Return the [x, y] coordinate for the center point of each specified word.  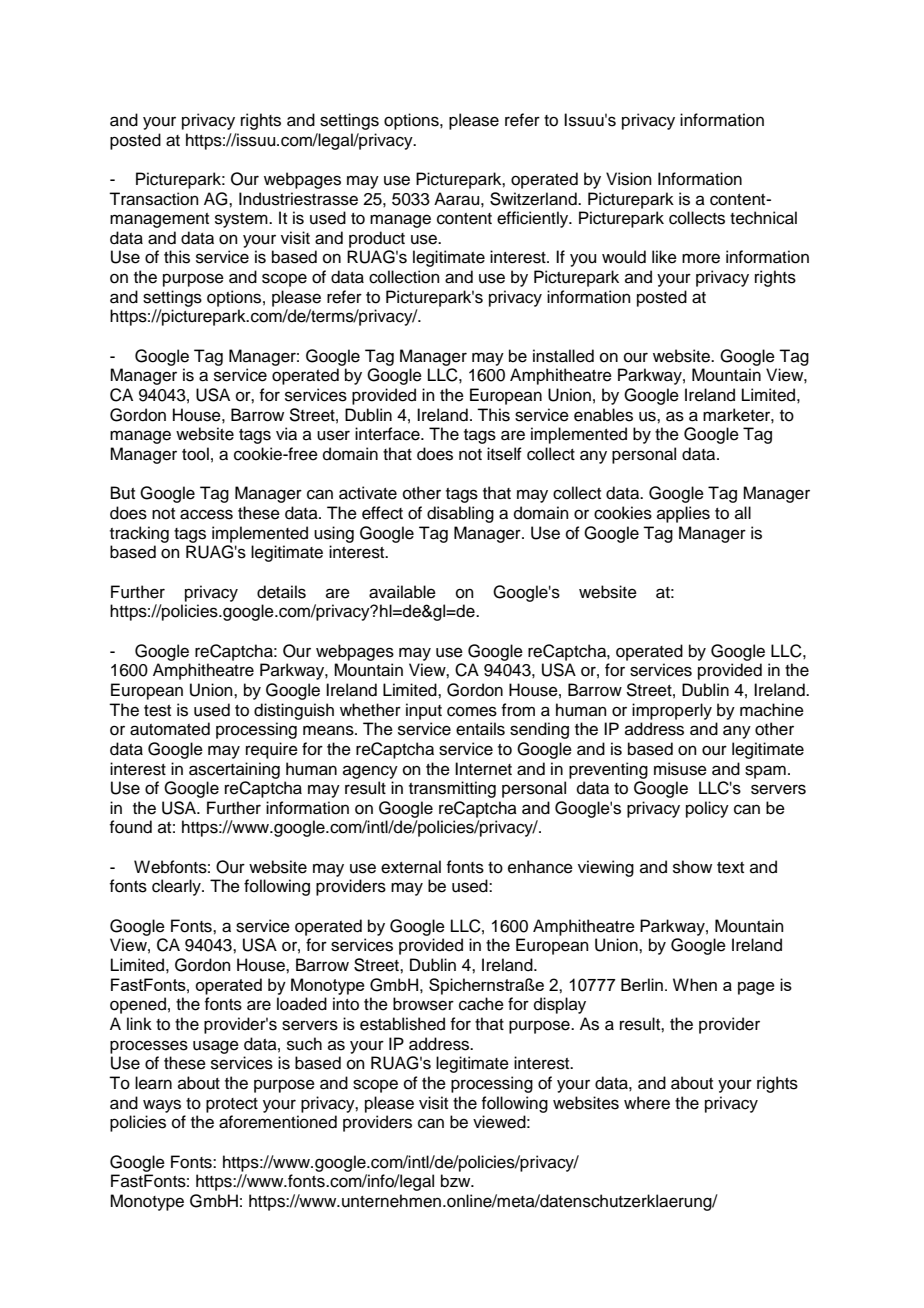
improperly [672, 711]
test [157, 711]
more [701, 258]
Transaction [154, 199]
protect [232, 1105]
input [424, 711]
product [377, 239]
